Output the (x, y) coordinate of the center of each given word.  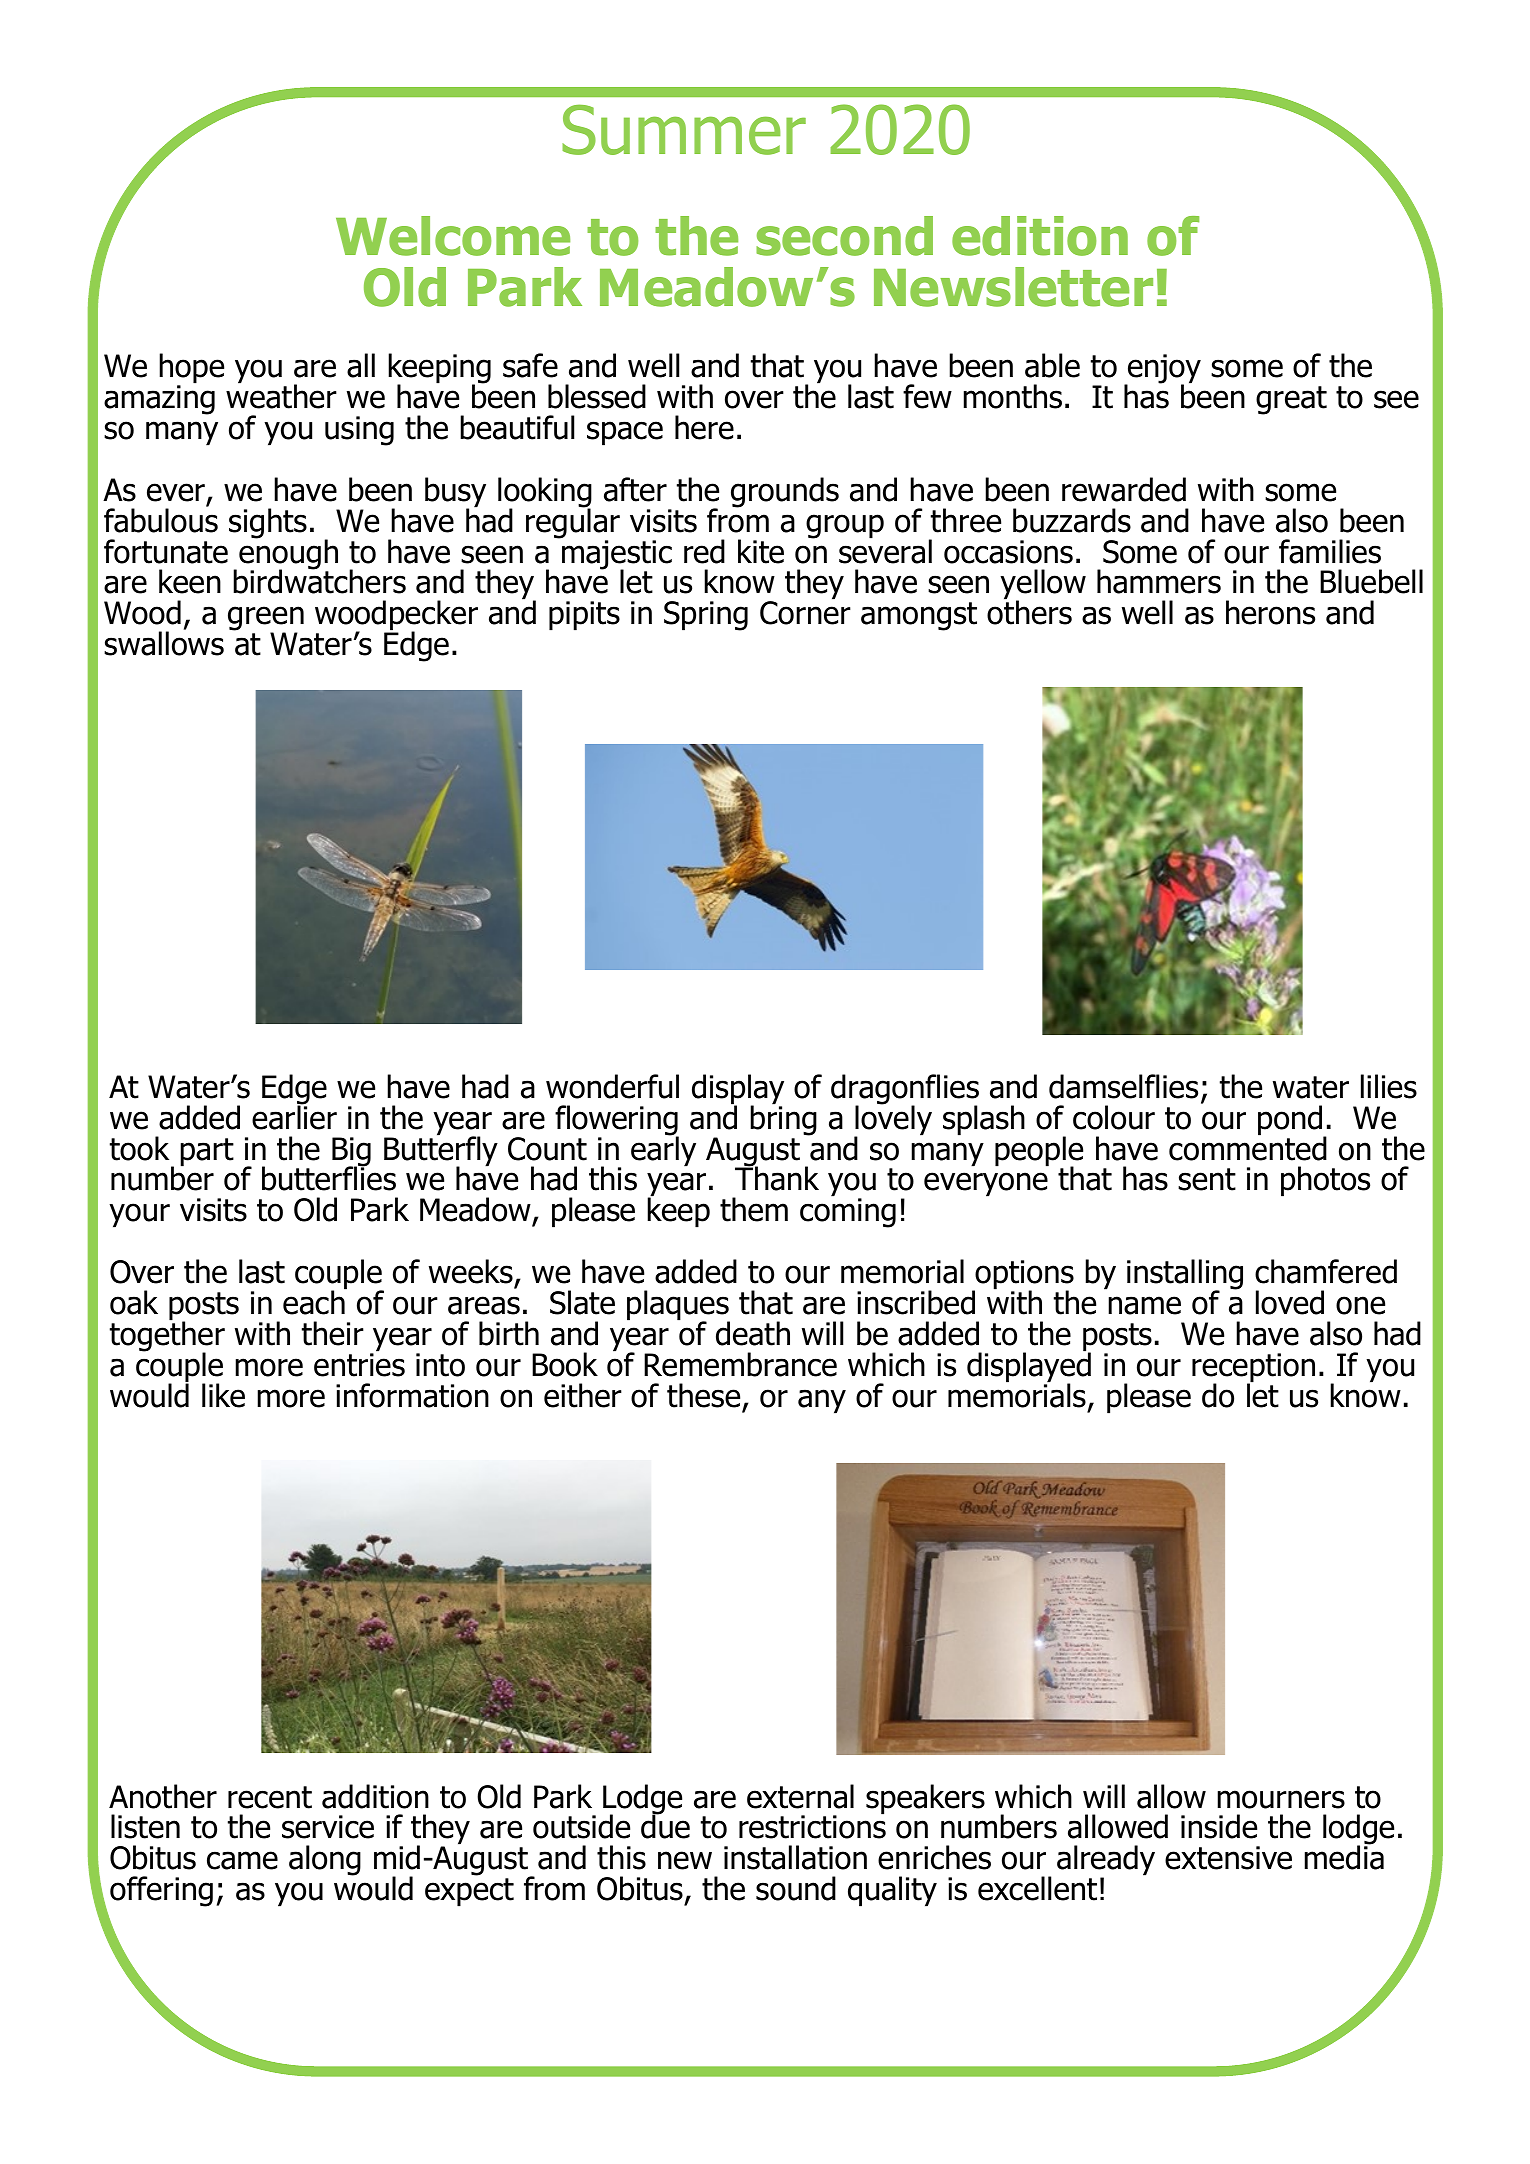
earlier (294, 1116)
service (328, 1827)
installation (795, 1857)
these (703, 1395)
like (223, 1395)
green (266, 620)
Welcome (453, 236)
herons (1270, 612)
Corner (805, 612)
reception (1253, 1369)
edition (1040, 236)
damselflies (1123, 1086)
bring (783, 1119)
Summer (684, 129)
